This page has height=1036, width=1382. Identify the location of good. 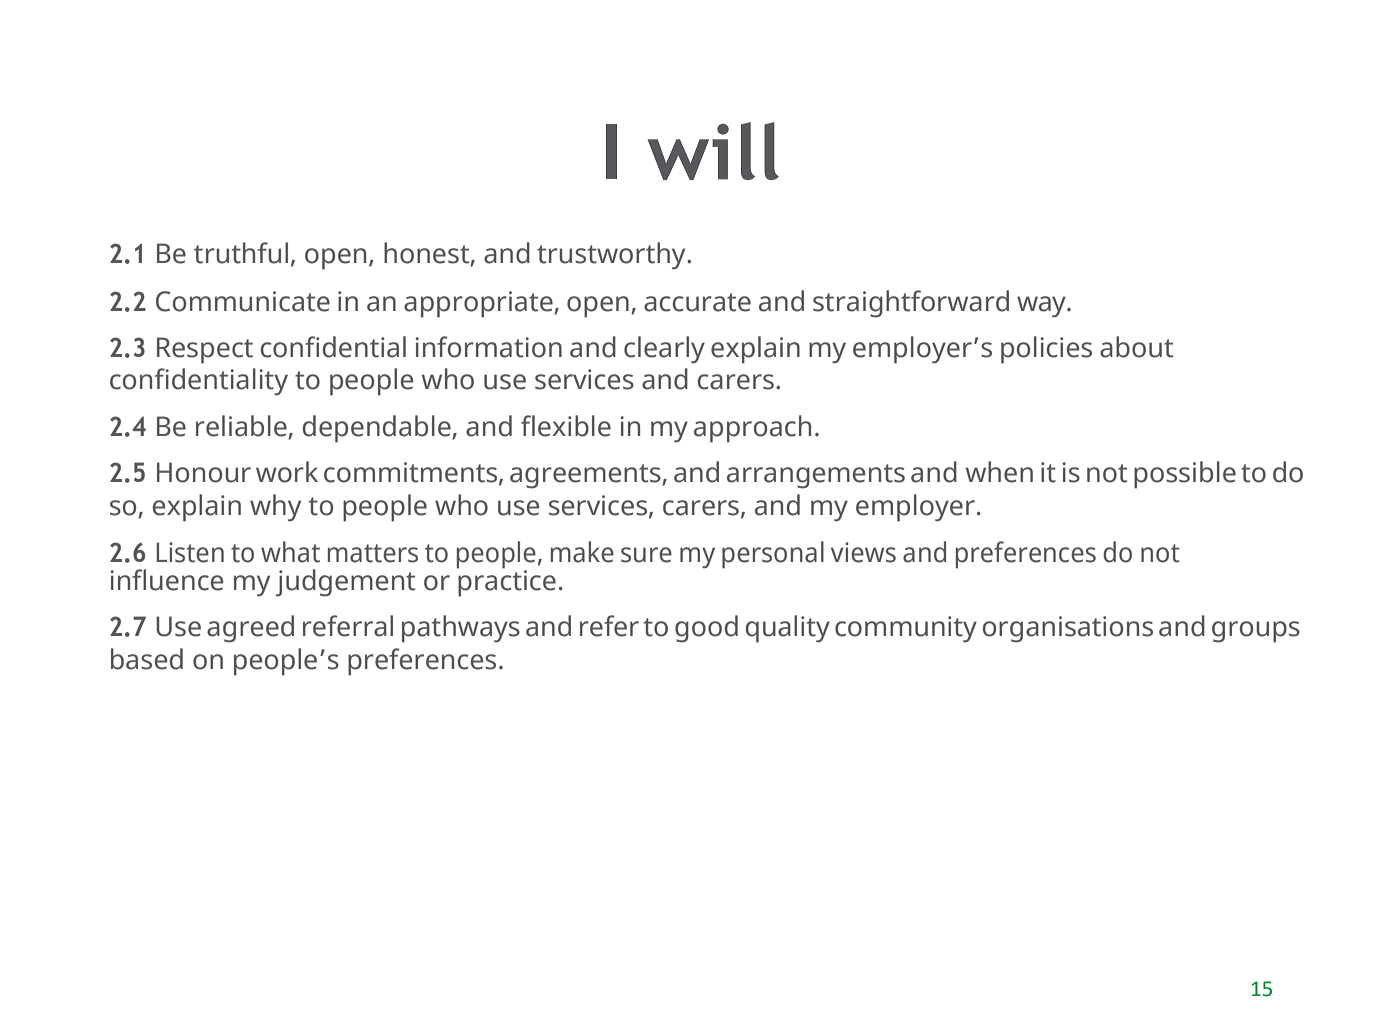
(706, 629).
